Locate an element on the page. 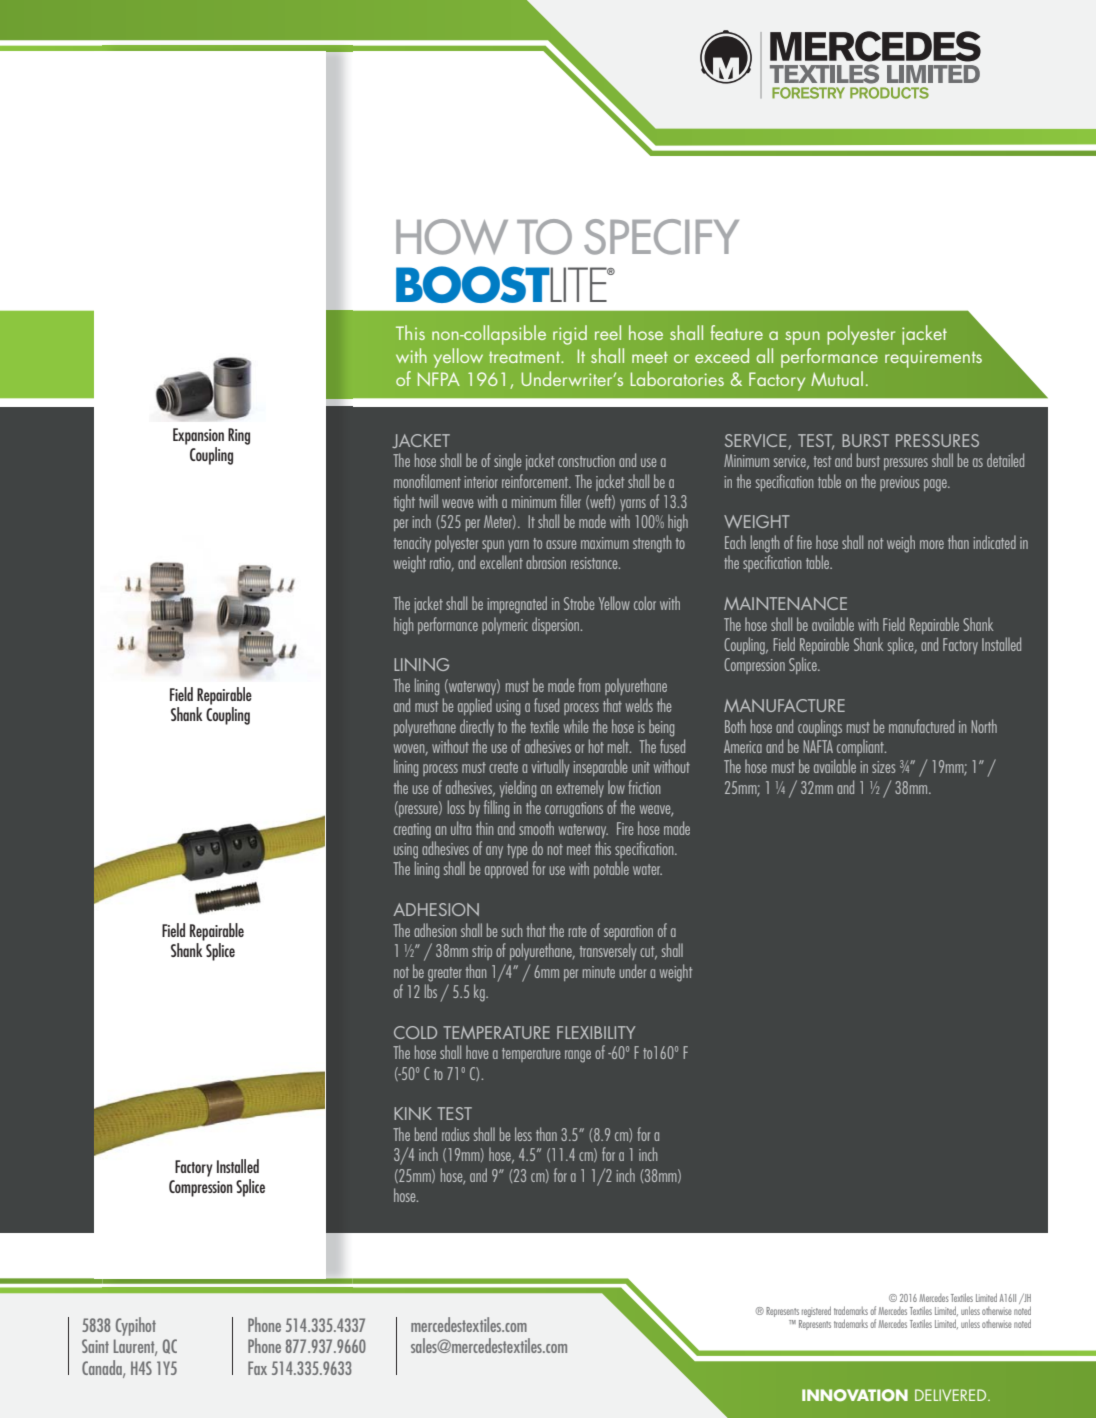  smooth is located at coordinates (536, 828).
